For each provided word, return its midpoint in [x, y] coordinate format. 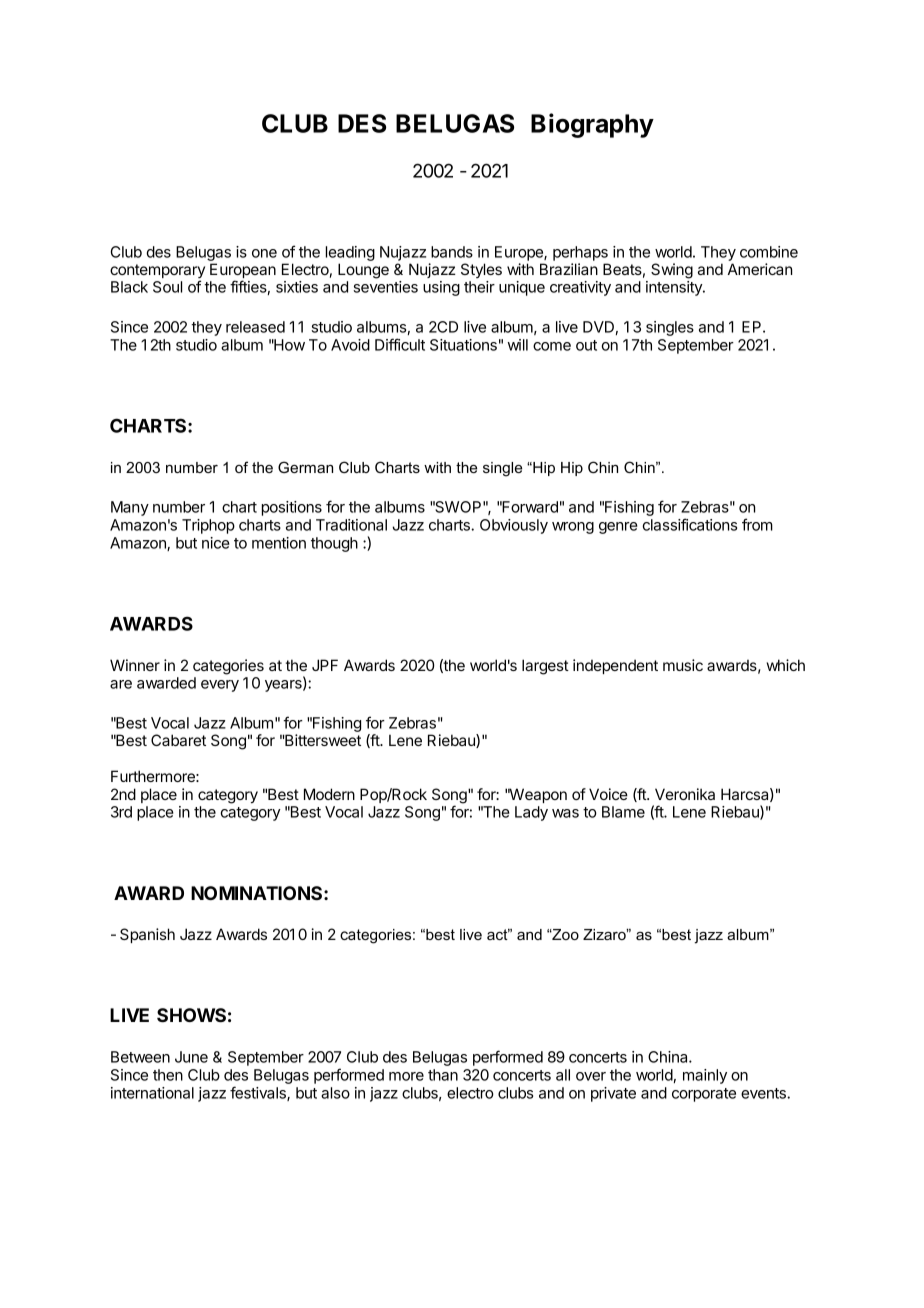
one [264, 253]
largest [545, 667]
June [191, 1057]
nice [216, 543]
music [683, 665]
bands [452, 252]
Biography [592, 125]
